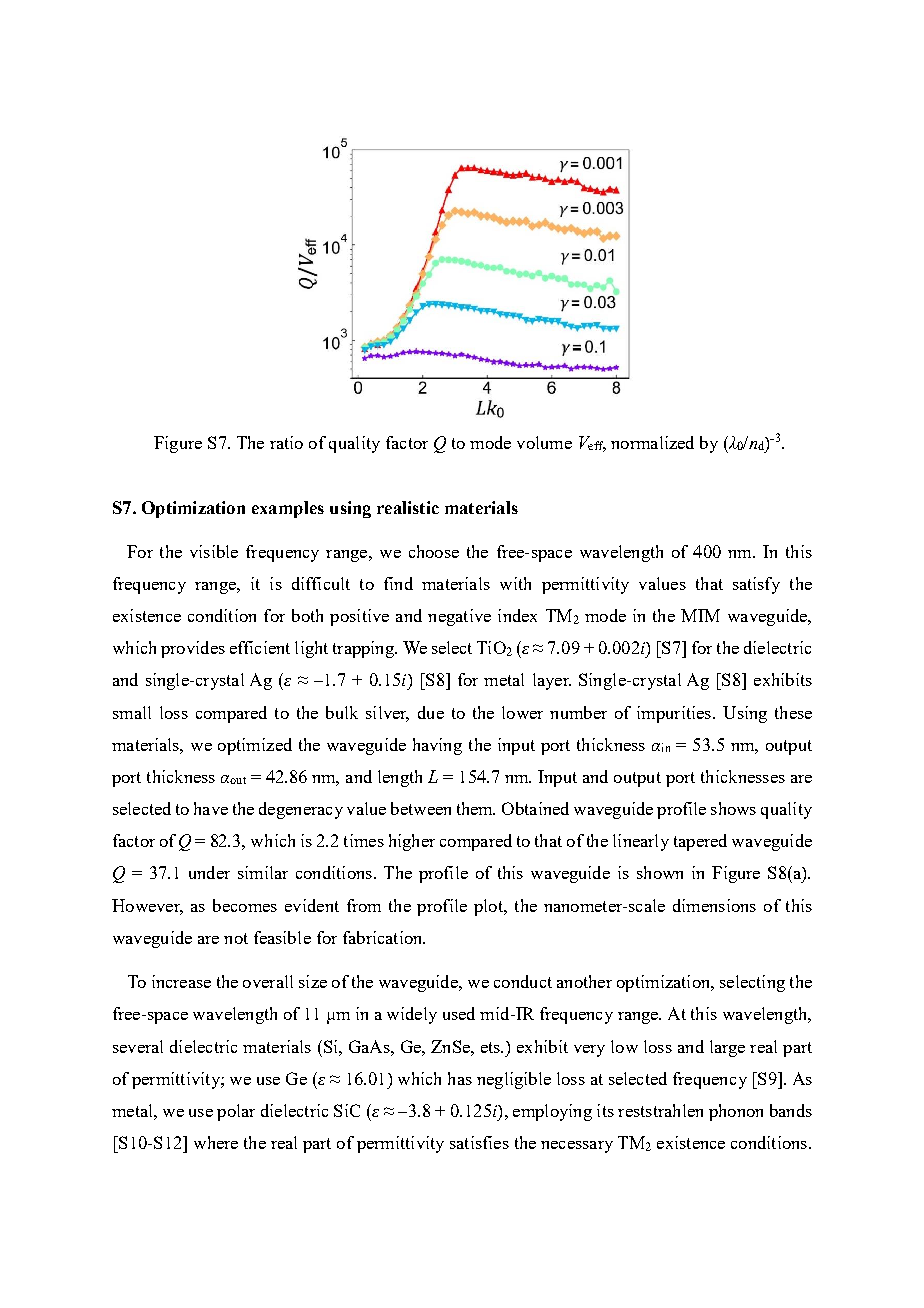 Image resolution: width=924 pixels, height=1308 pixels. Describe the element at coordinates (431, 712) in the page. I see `due` at that location.
